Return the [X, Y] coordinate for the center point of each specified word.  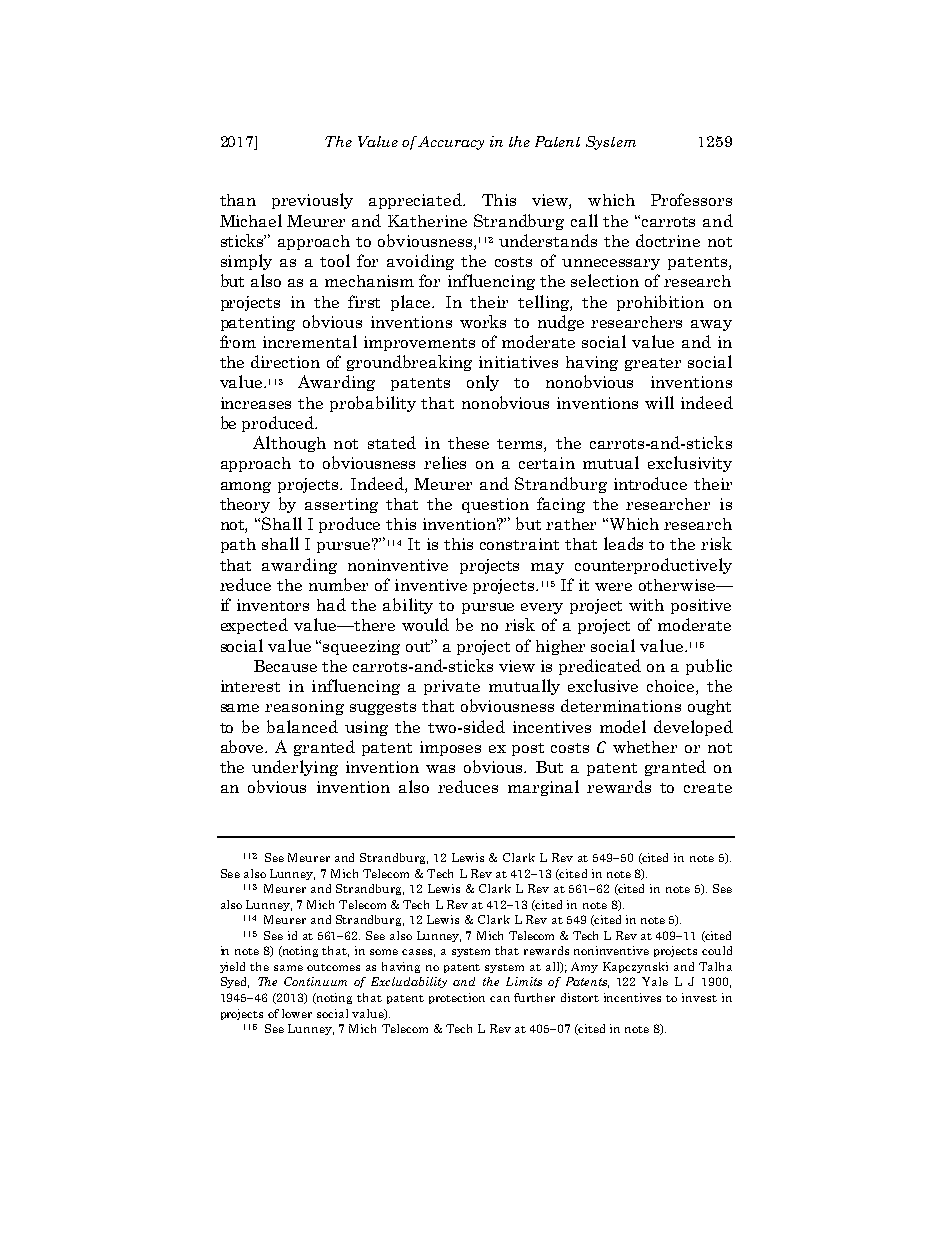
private [452, 687]
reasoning [304, 707]
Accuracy [451, 143]
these [468, 443]
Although [289, 444]
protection [457, 998]
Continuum [315, 981]
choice [672, 687]
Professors [691, 199]
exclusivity [690, 464]
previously [312, 201]
